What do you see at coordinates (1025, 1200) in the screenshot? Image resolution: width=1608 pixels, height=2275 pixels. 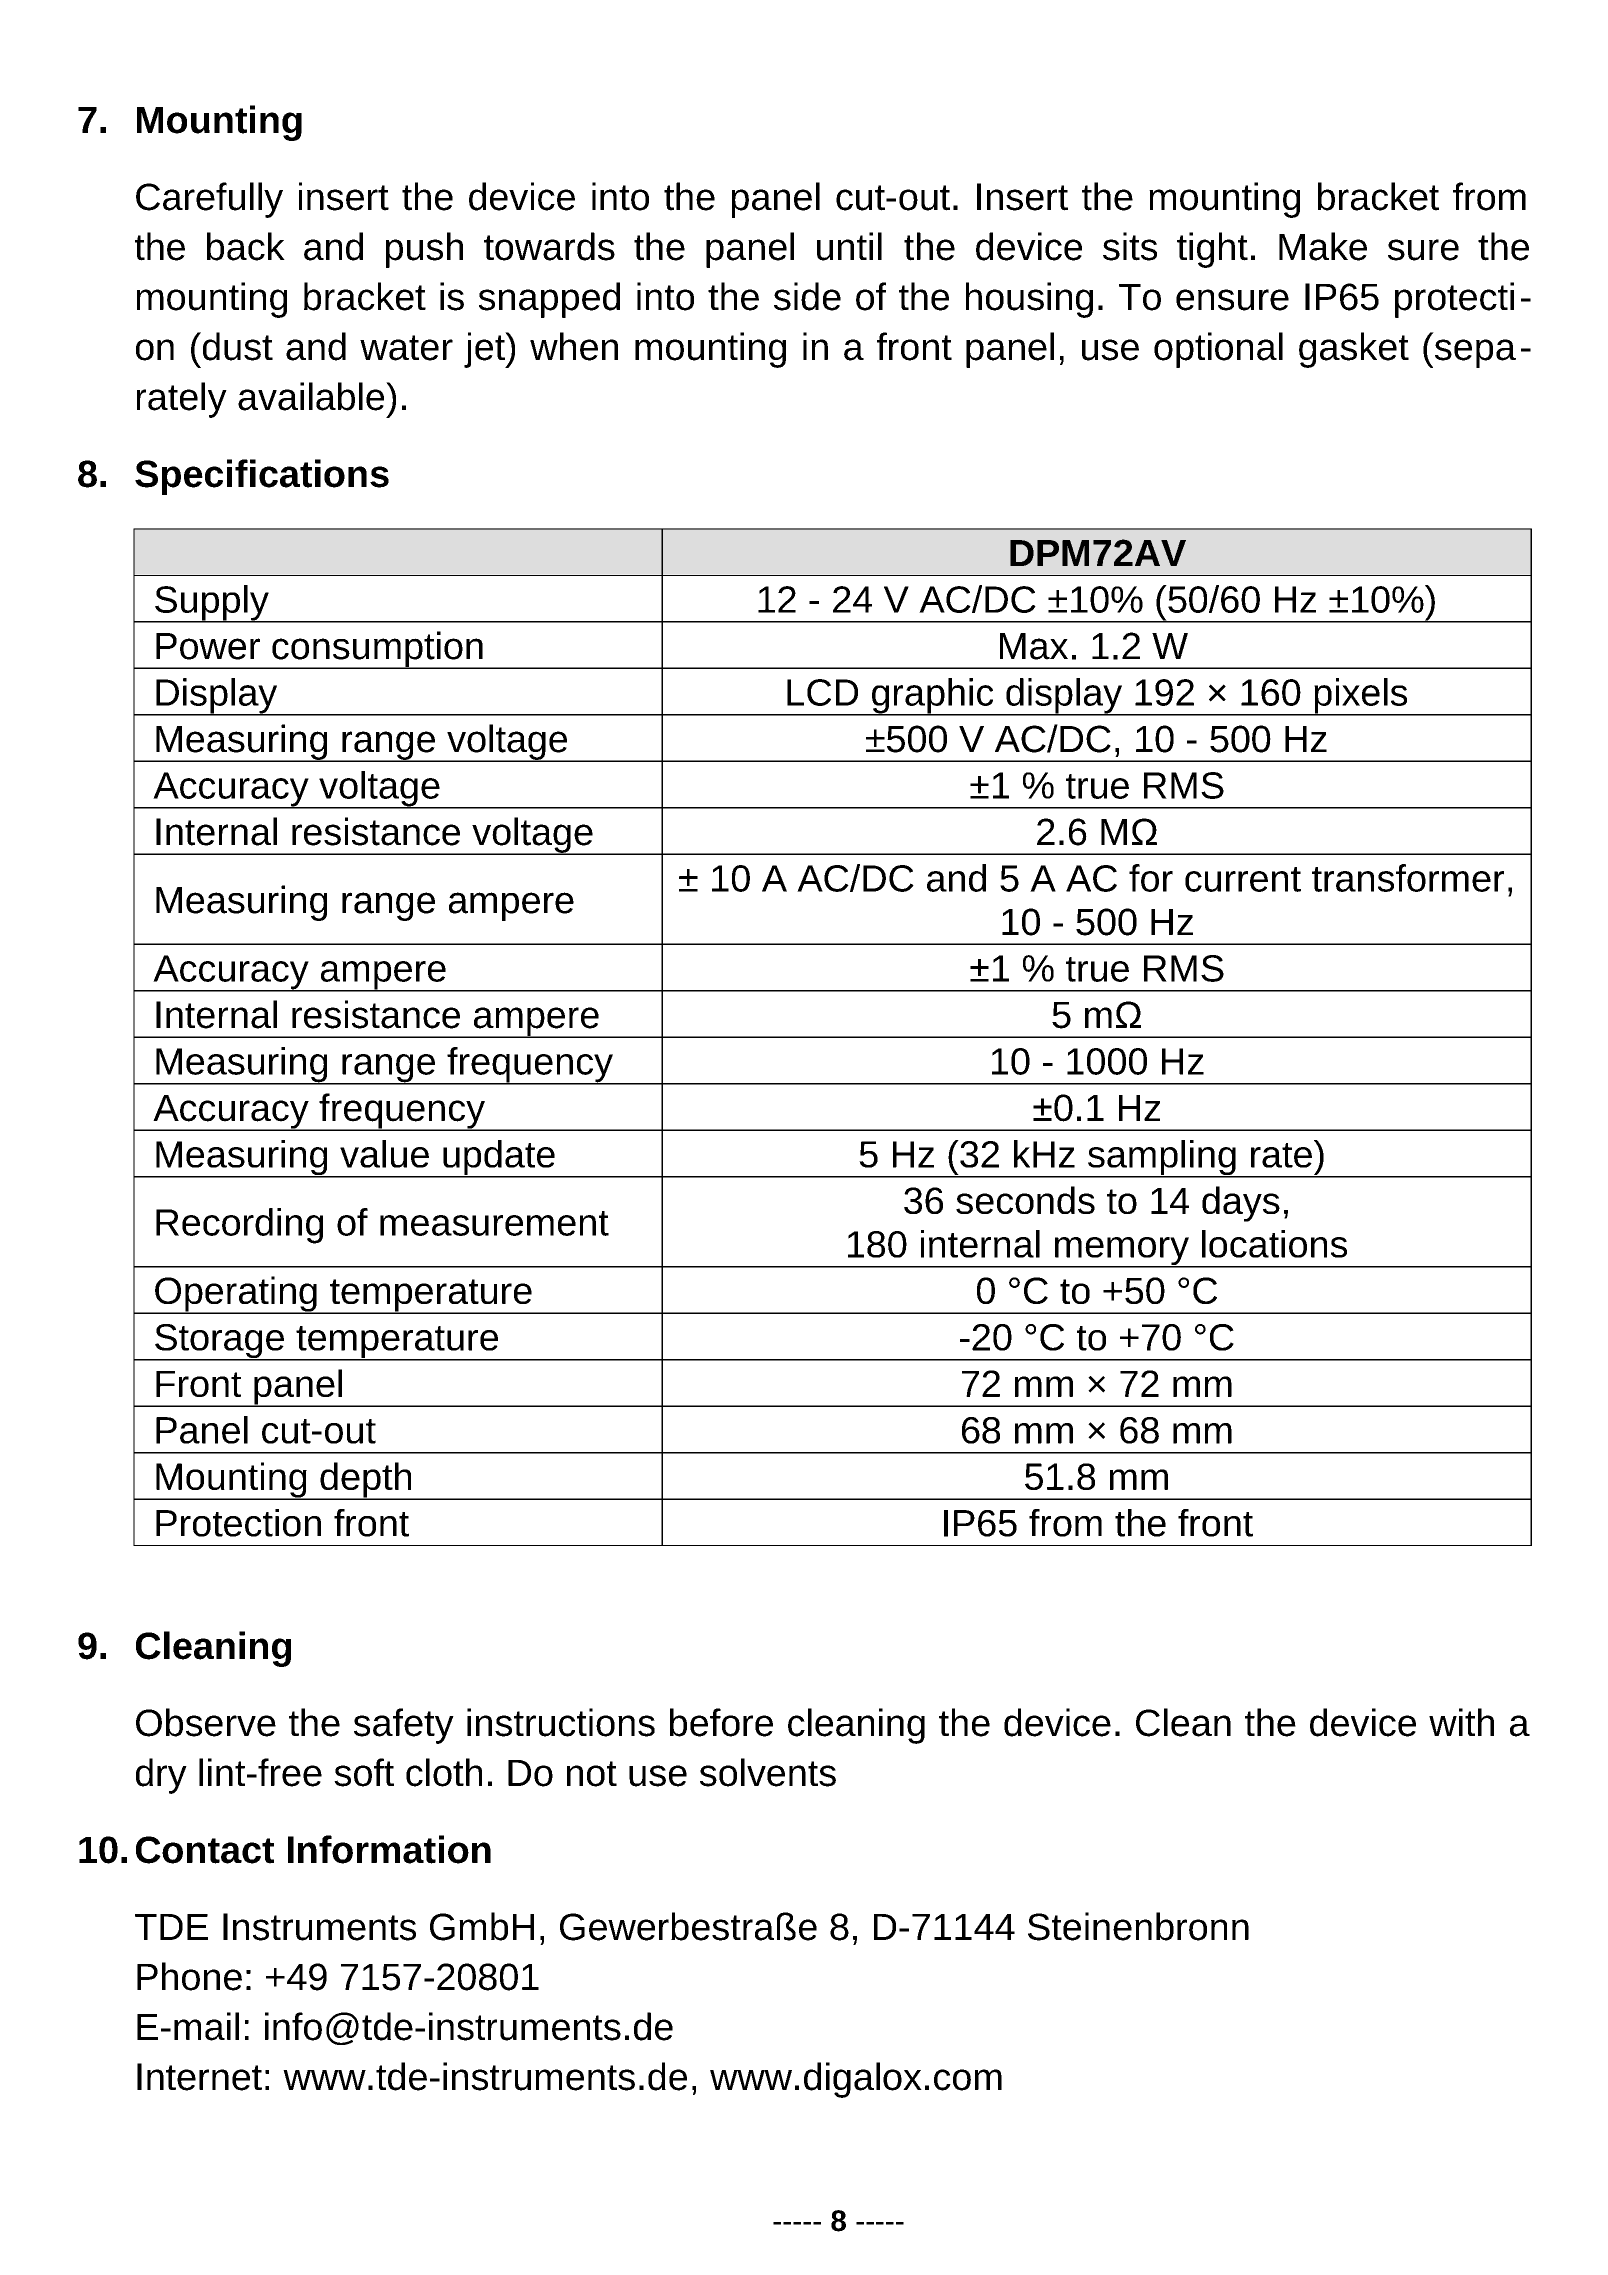 I see `seconds` at bounding box center [1025, 1200].
